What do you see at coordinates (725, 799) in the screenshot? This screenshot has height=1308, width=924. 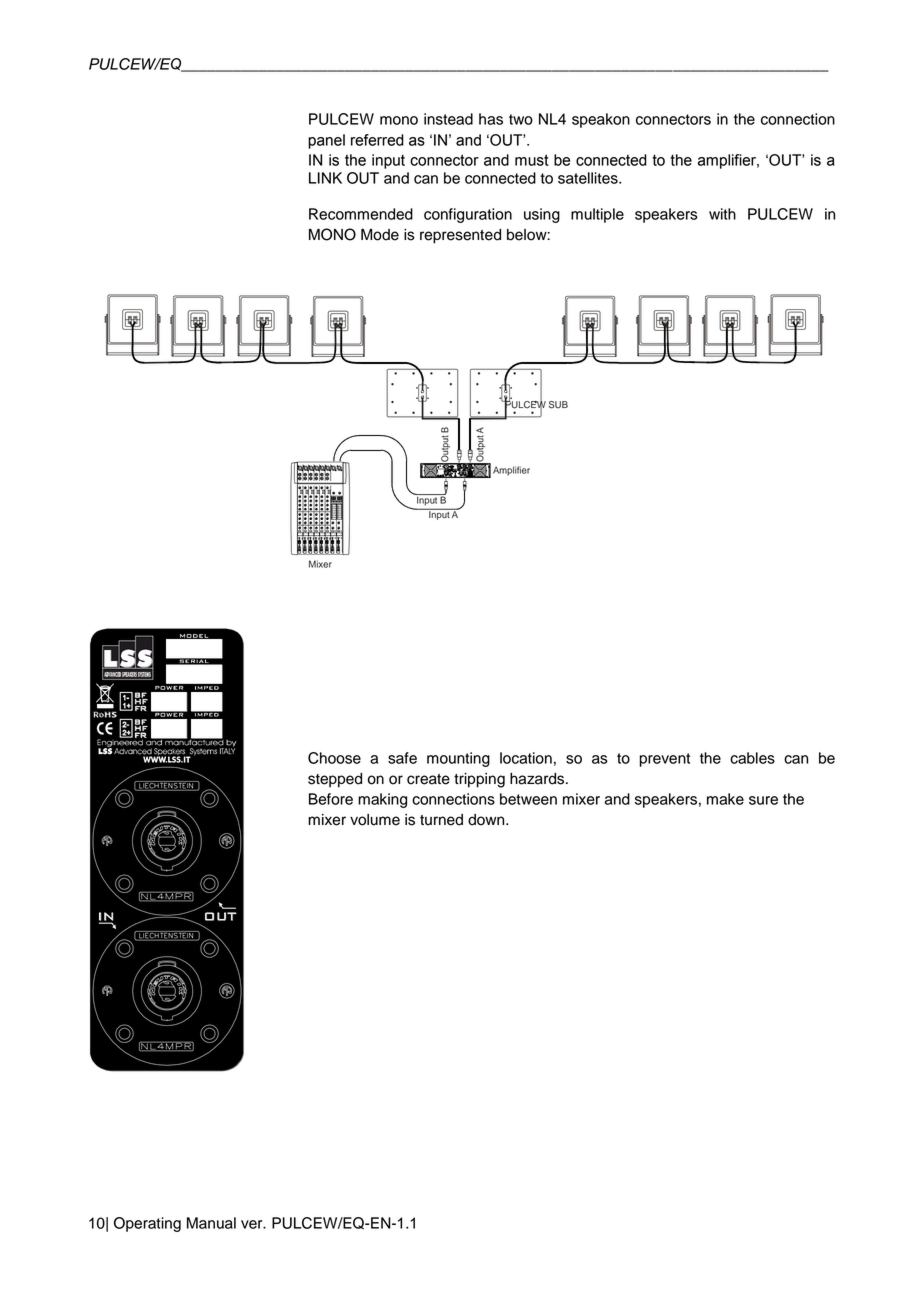 I see `make` at bounding box center [725, 799].
